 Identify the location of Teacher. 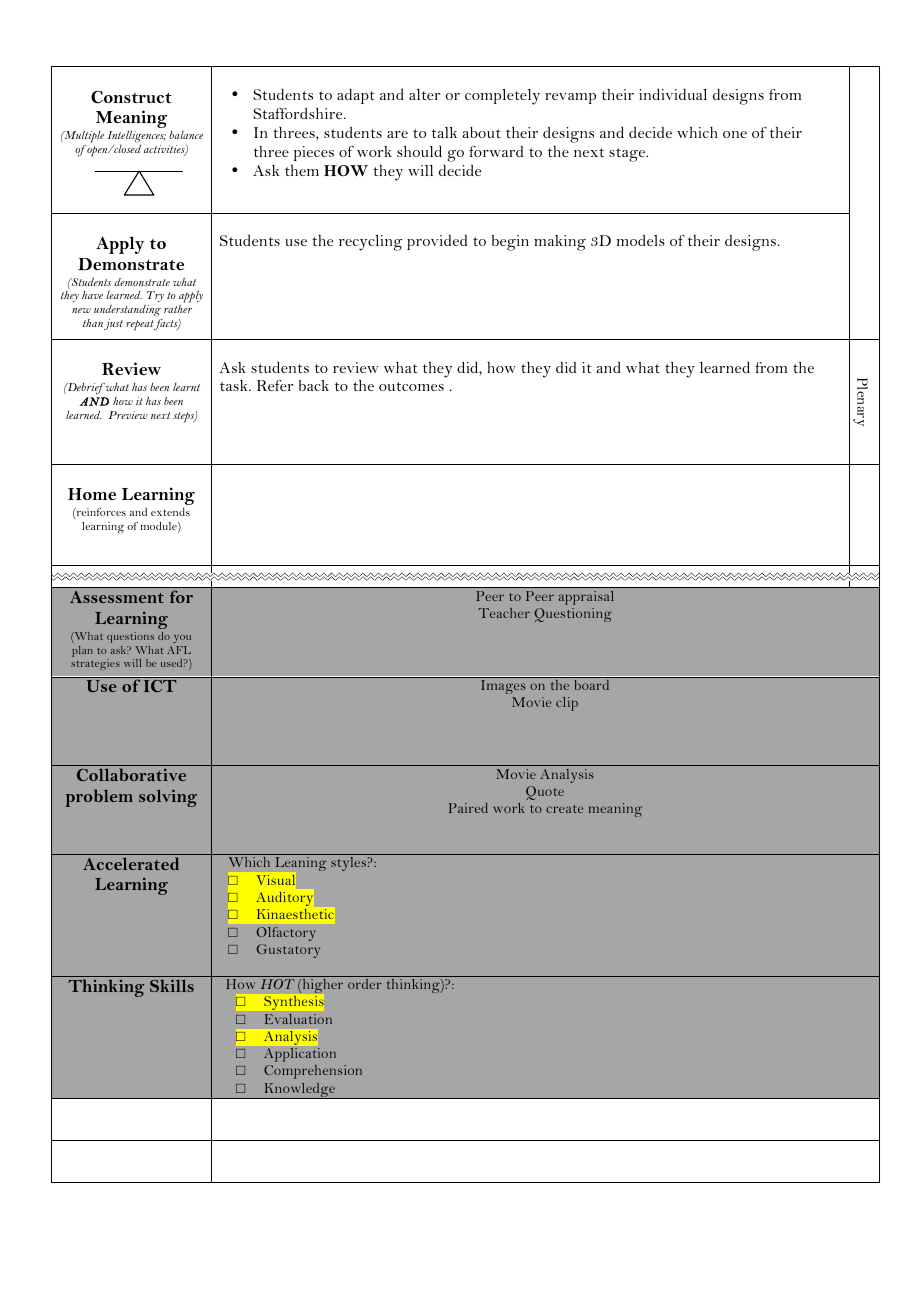
(504, 613).
